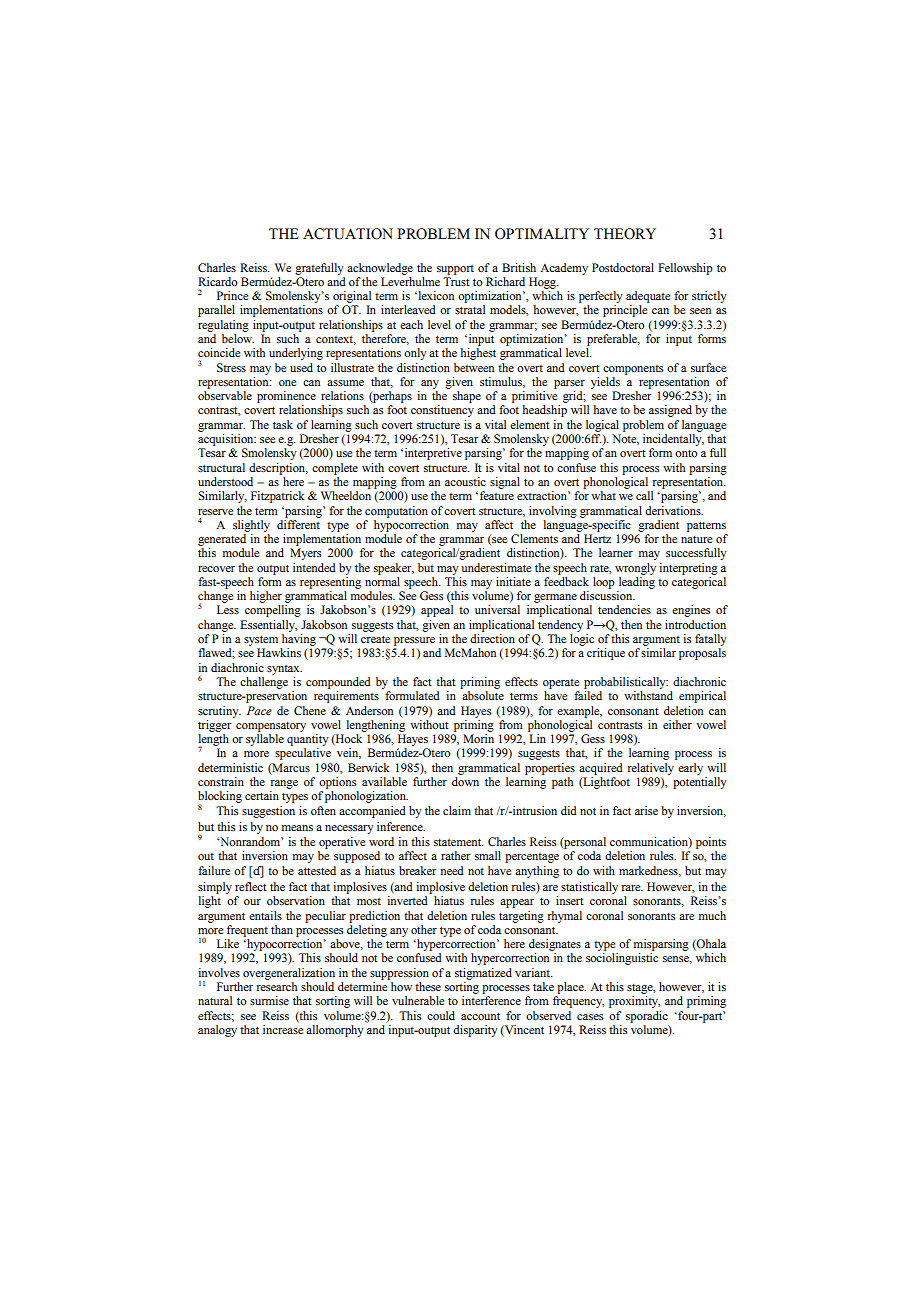  Describe the element at coordinates (647, 1017) in the document. I see `sporadic` at that location.
